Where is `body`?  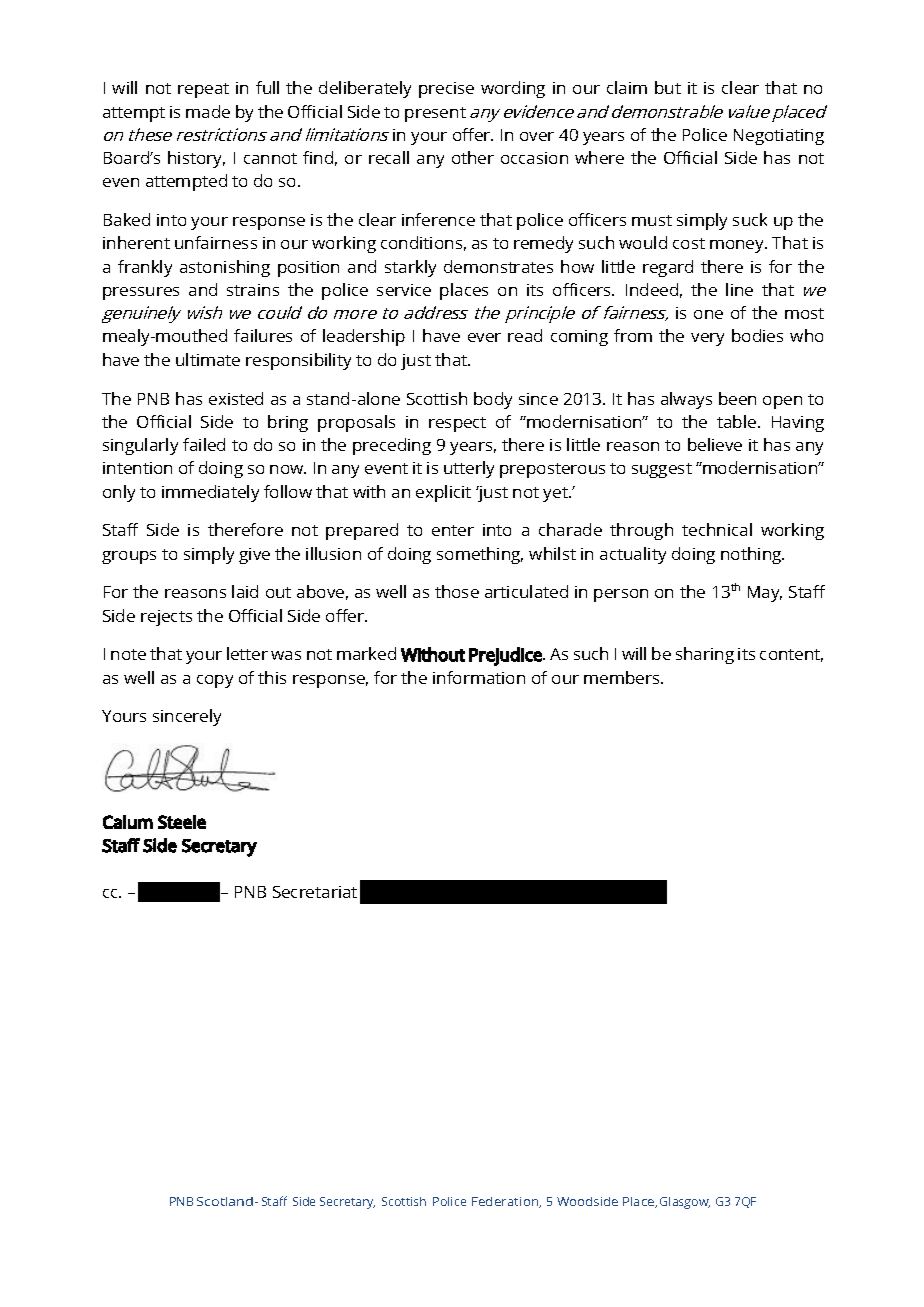 body is located at coordinates (493, 400).
